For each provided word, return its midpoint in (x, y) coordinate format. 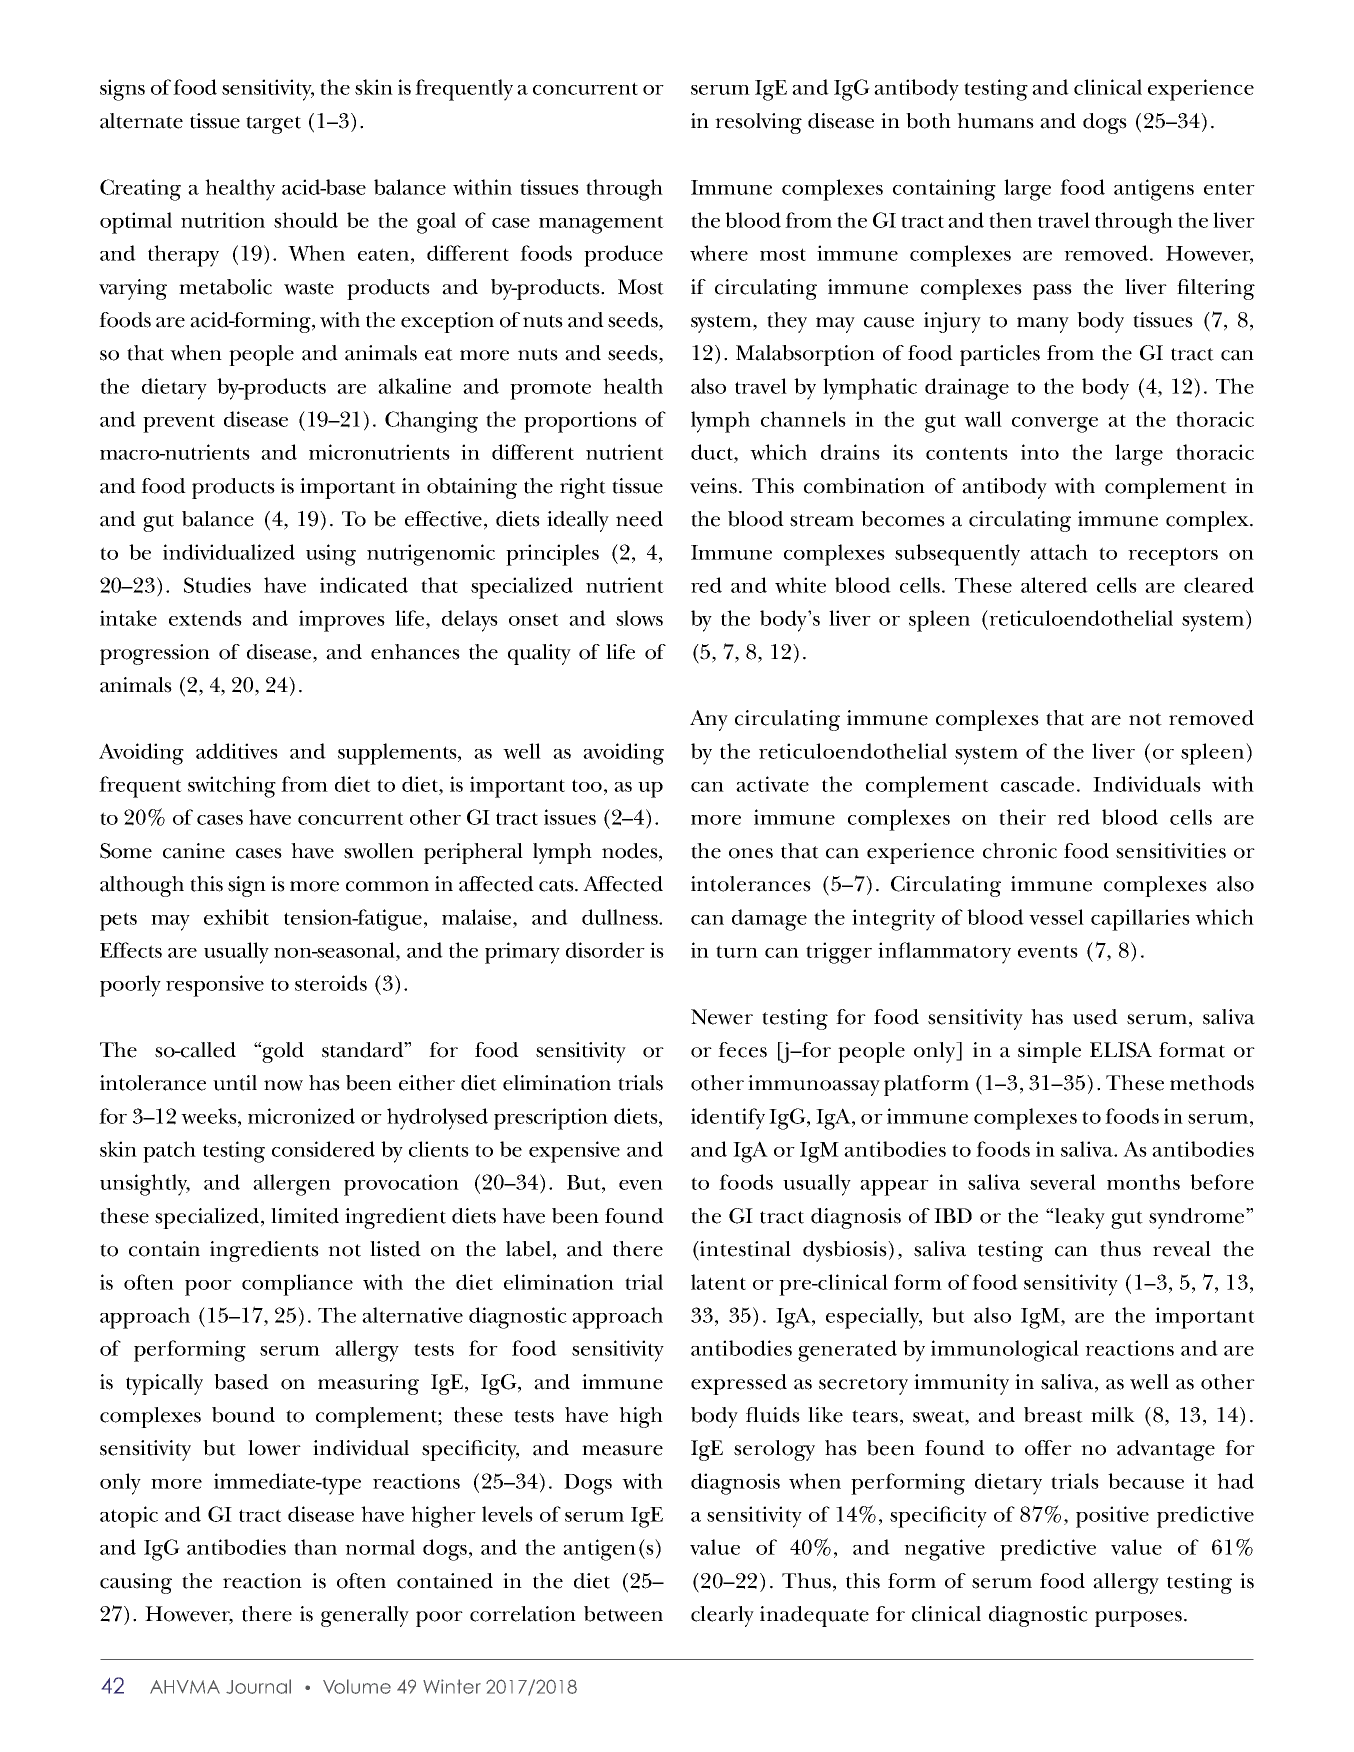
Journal (258, 1686)
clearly (722, 1616)
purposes (1140, 1619)
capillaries (1140, 920)
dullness (621, 917)
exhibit (236, 917)
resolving (758, 123)
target (273, 125)
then (1010, 220)
